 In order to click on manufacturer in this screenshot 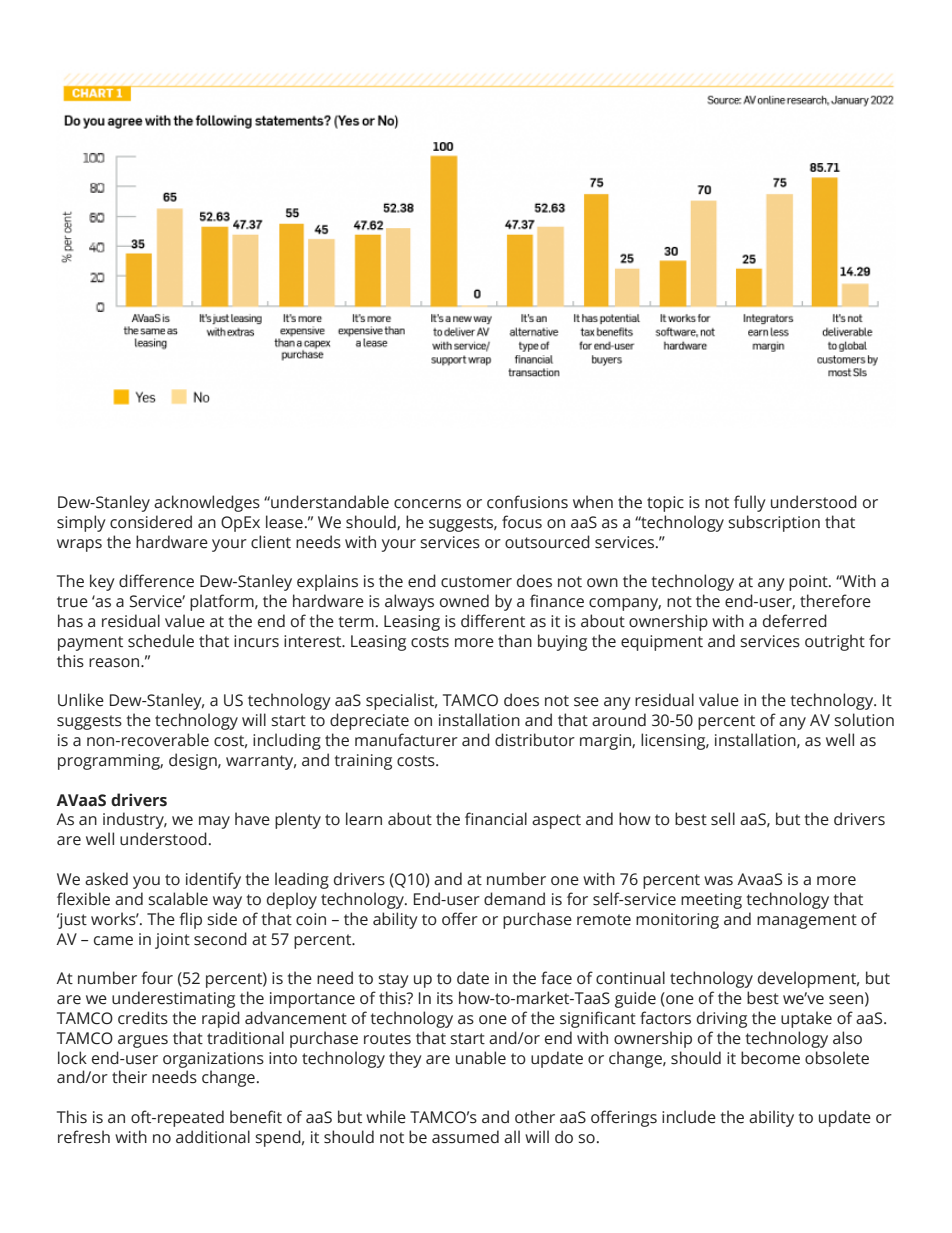, I will do `click(406, 740)`.
